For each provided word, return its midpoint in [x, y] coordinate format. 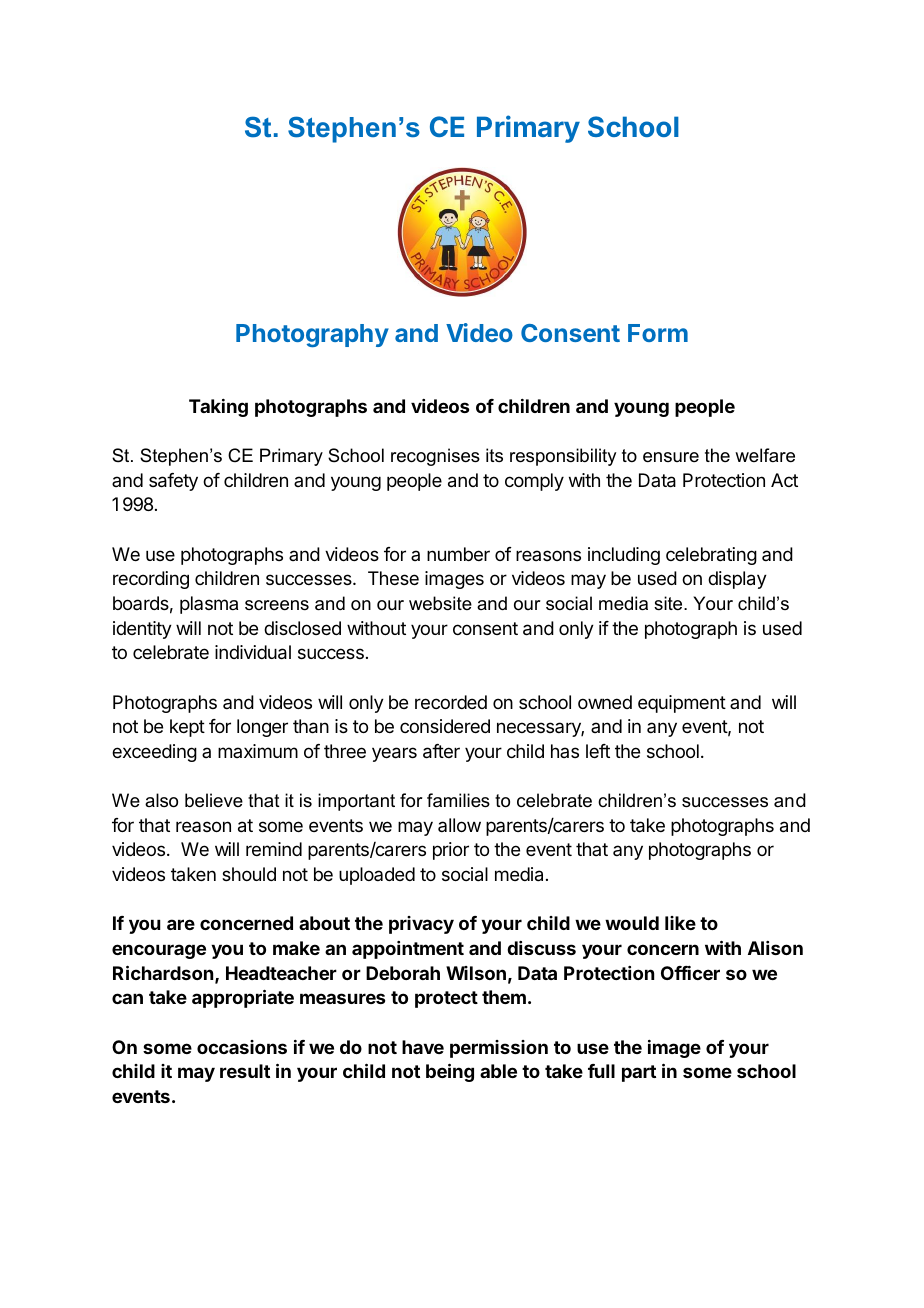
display [737, 580]
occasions [242, 1047]
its [494, 455]
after [441, 751]
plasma [209, 605]
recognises [435, 457]
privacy [421, 925]
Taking [218, 408]
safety [173, 482]
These [393, 578]
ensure [671, 457]
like [680, 923]
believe [214, 800]
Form [658, 333]
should [249, 874]
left [598, 751]
